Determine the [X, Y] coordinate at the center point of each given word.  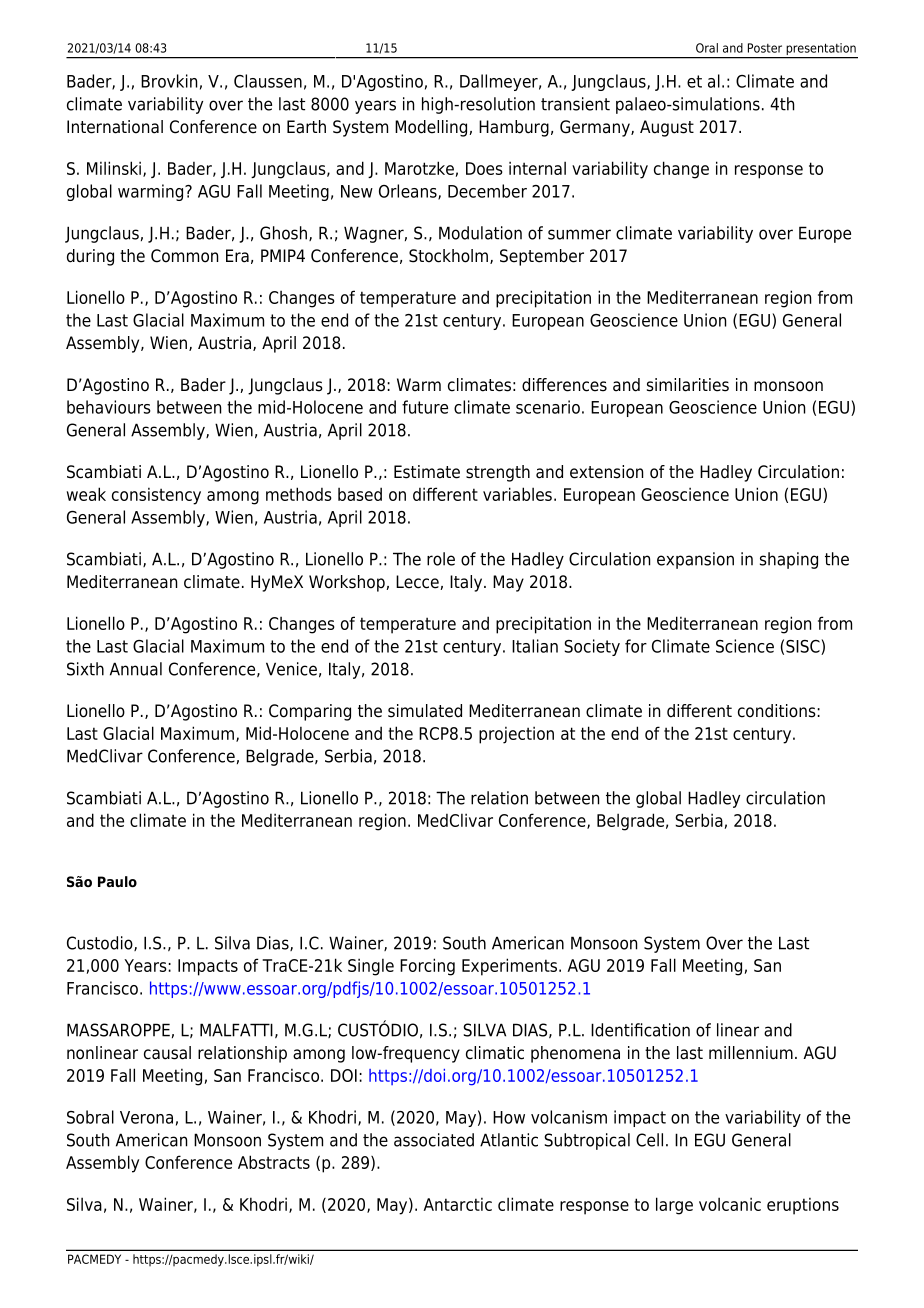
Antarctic [457, 1204]
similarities [688, 385]
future [425, 407]
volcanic [730, 1204]
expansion [695, 560]
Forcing [427, 967]
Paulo [117, 882]
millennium [751, 1053]
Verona [146, 1117]
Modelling [432, 128]
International [115, 127]
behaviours [109, 407]
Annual [136, 669]
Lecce [418, 582]
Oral [707, 48]
